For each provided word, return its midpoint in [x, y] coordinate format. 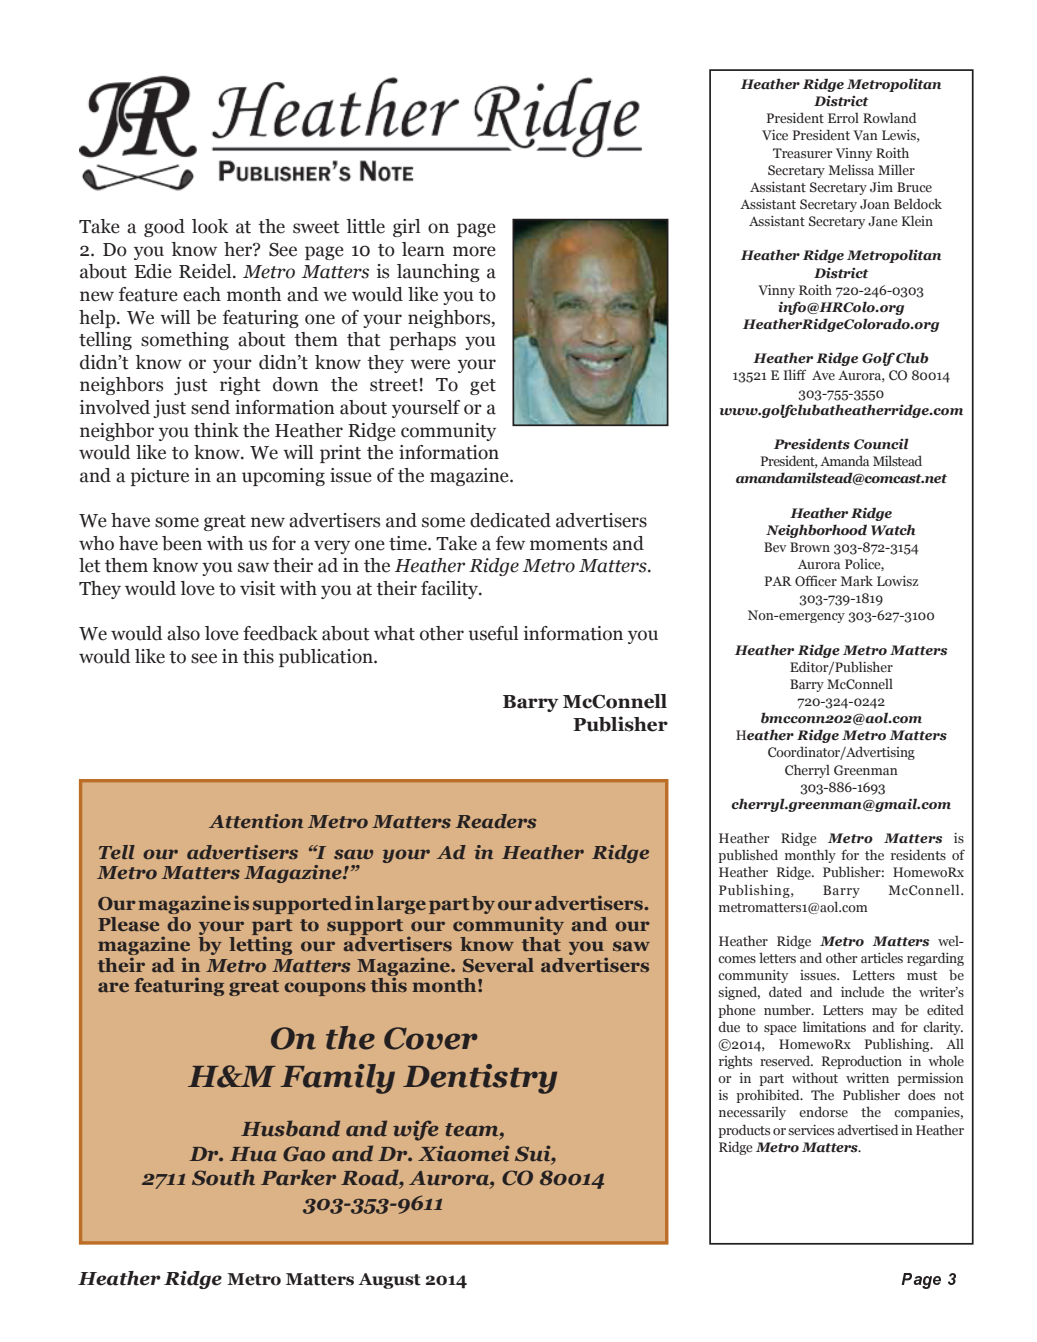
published [748, 856]
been [182, 543]
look [210, 226]
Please [128, 924]
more [474, 251]
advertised [868, 1129]
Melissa [851, 169]
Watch [893, 529]
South [223, 1177]
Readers [496, 821]
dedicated [510, 520]
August [389, 1281]
